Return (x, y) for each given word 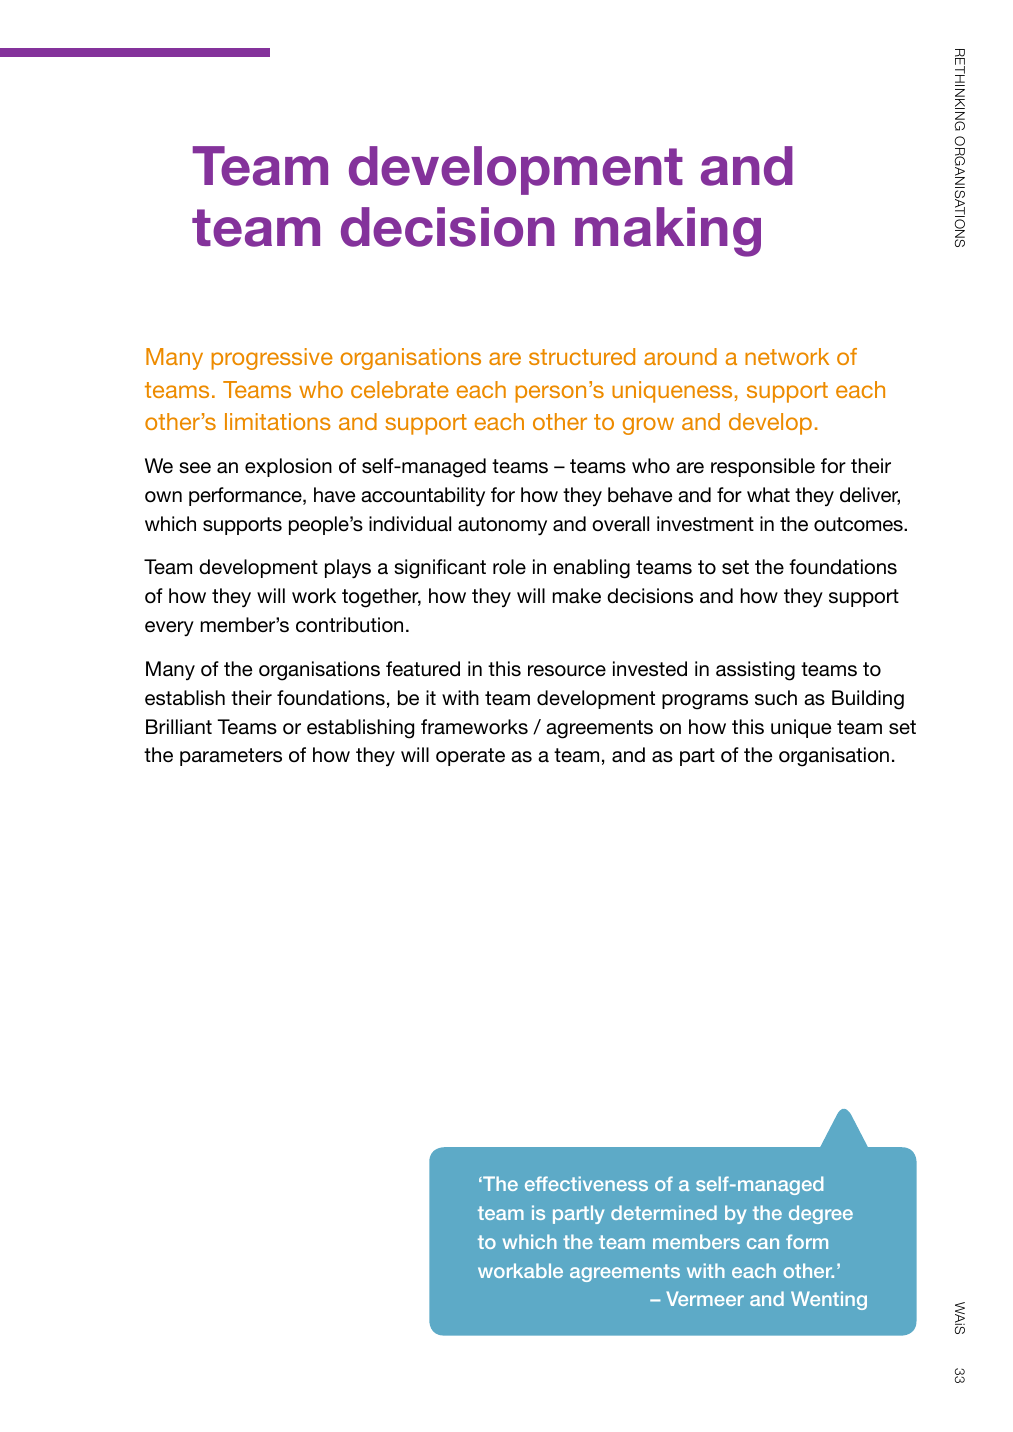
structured (582, 356)
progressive (272, 359)
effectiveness (586, 1183)
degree (821, 1214)
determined (664, 1212)
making (668, 232)
